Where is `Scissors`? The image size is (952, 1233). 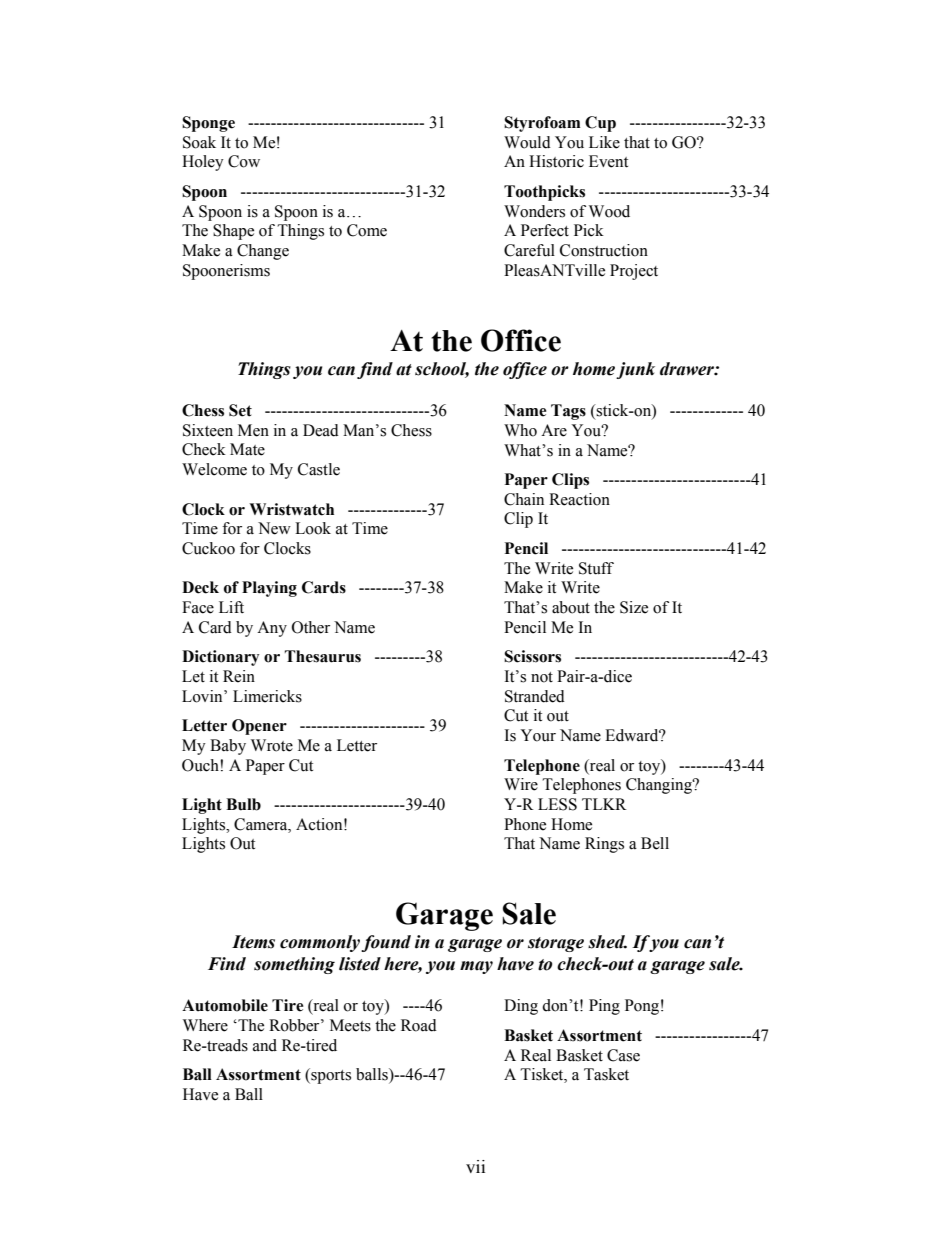 Scissors is located at coordinates (532, 656).
